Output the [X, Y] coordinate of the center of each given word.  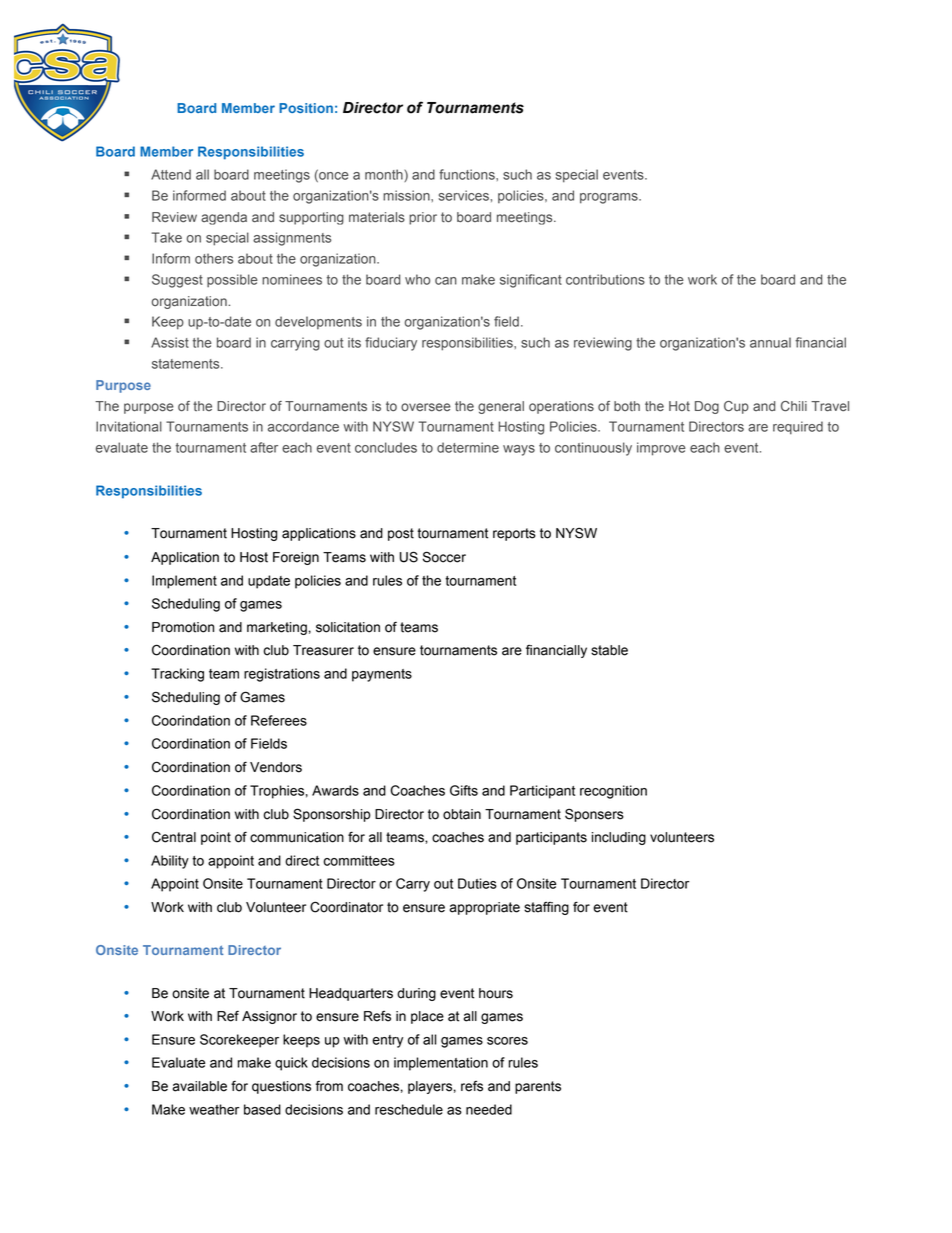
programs [610, 198]
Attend [171, 174]
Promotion [183, 627]
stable [609, 650]
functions [468, 174]
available [200, 1086]
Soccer [444, 557]
